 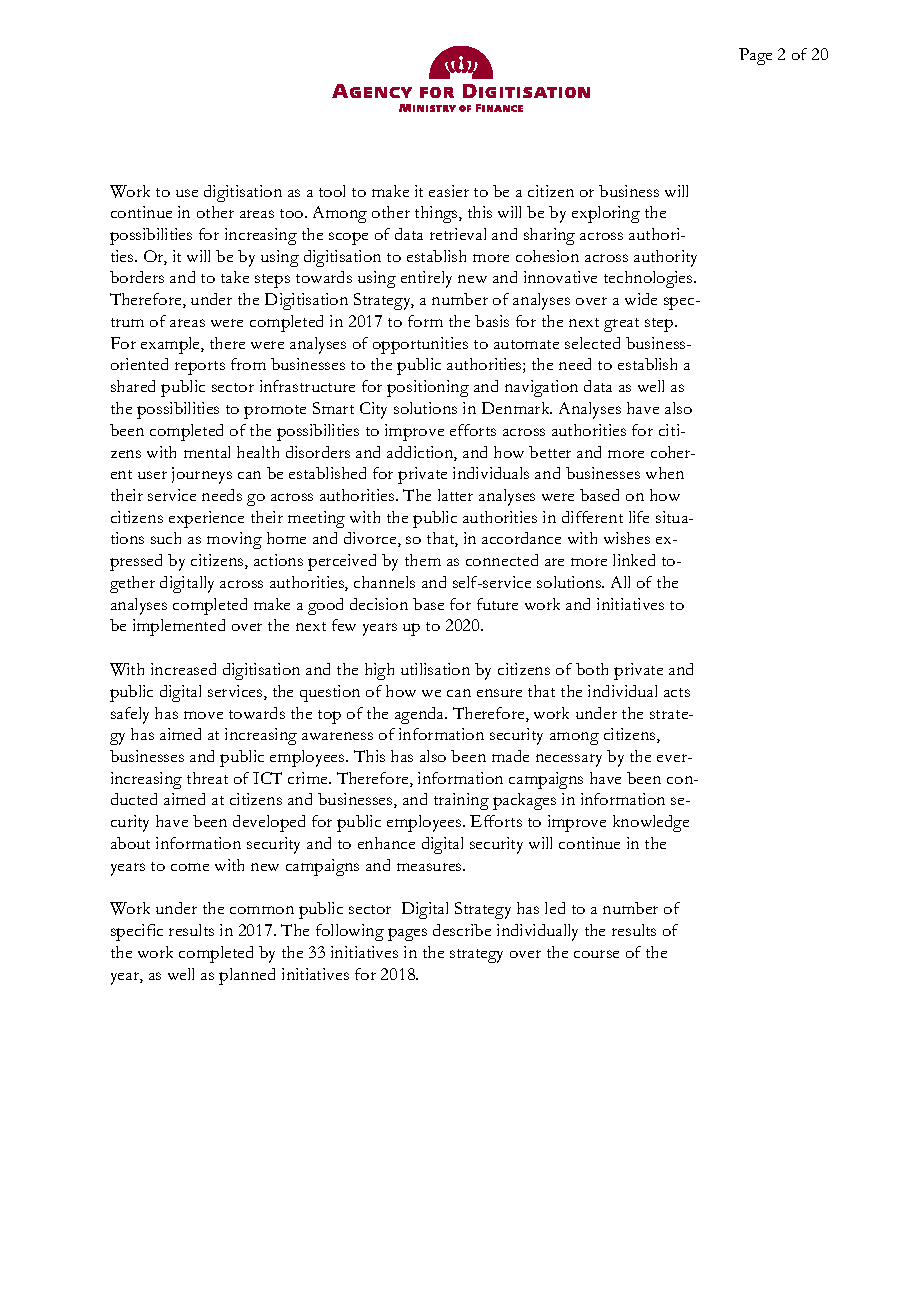 What do you see at coordinates (455, 495) in the document?
I see `latter` at bounding box center [455, 495].
